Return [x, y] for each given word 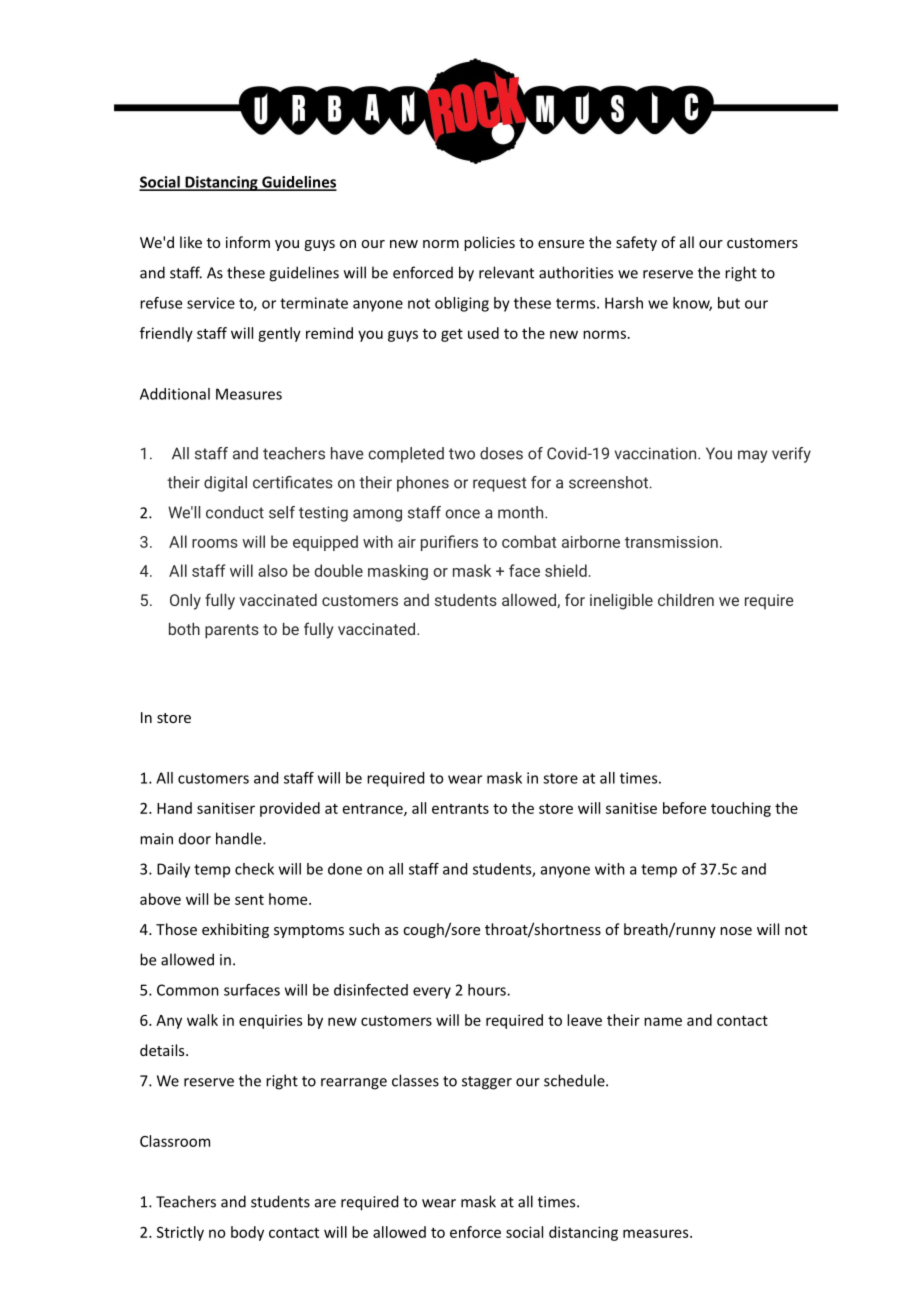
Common [188, 990]
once [462, 514]
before [684, 808]
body [247, 1233]
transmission [671, 542]
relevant [506, 272]
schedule [575, 1080]
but [729, 303]
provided [290, 809]
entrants [460, 808]
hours [488, 990]
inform [248, 242]
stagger [487, 1083]
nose [736, 931]
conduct [235, 512]
